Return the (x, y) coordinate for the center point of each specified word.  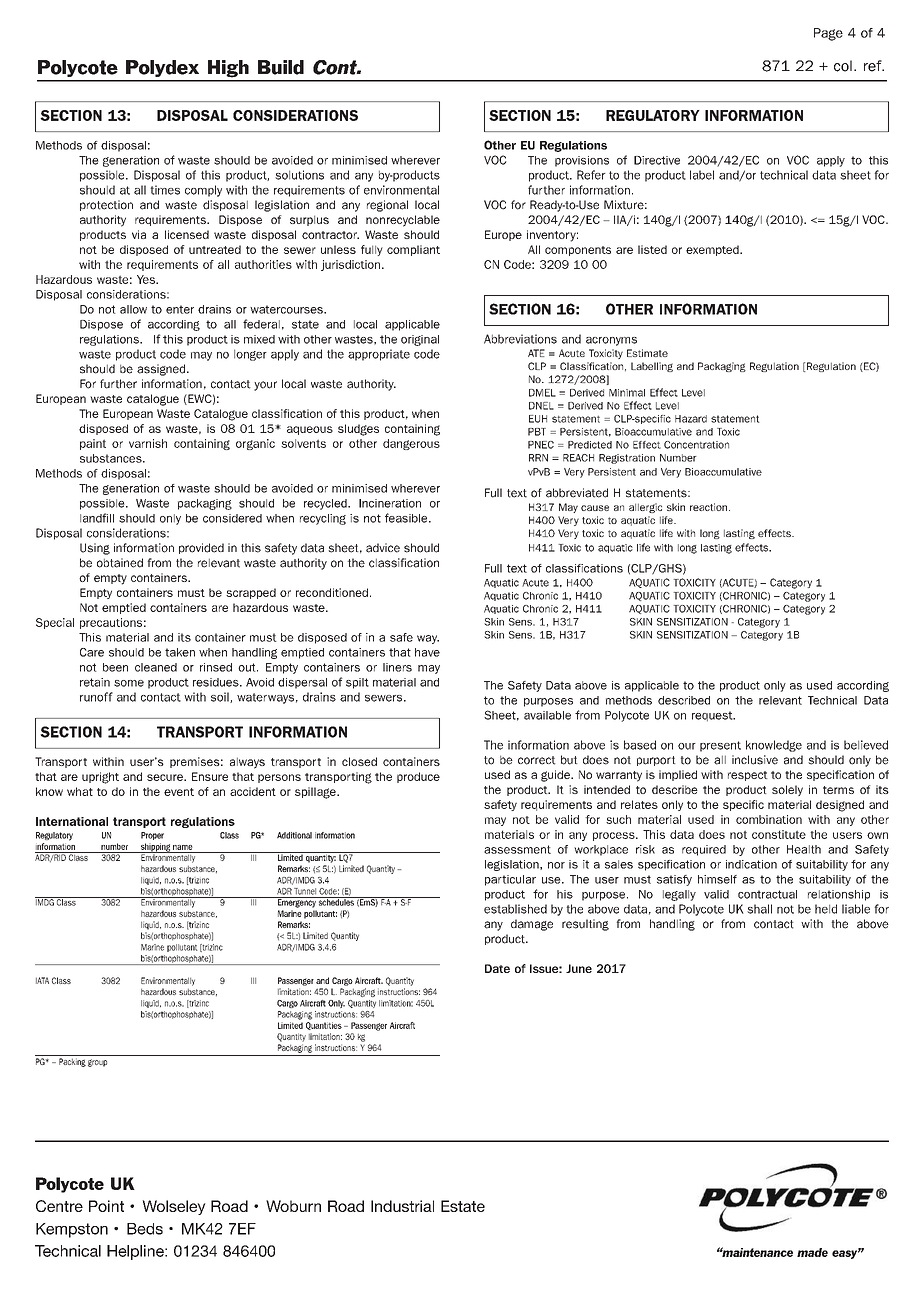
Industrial (402, 1206)
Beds (145, 1229)
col (843, 66)
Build (281, 67)
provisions (582, 161)
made (812, 1252)
